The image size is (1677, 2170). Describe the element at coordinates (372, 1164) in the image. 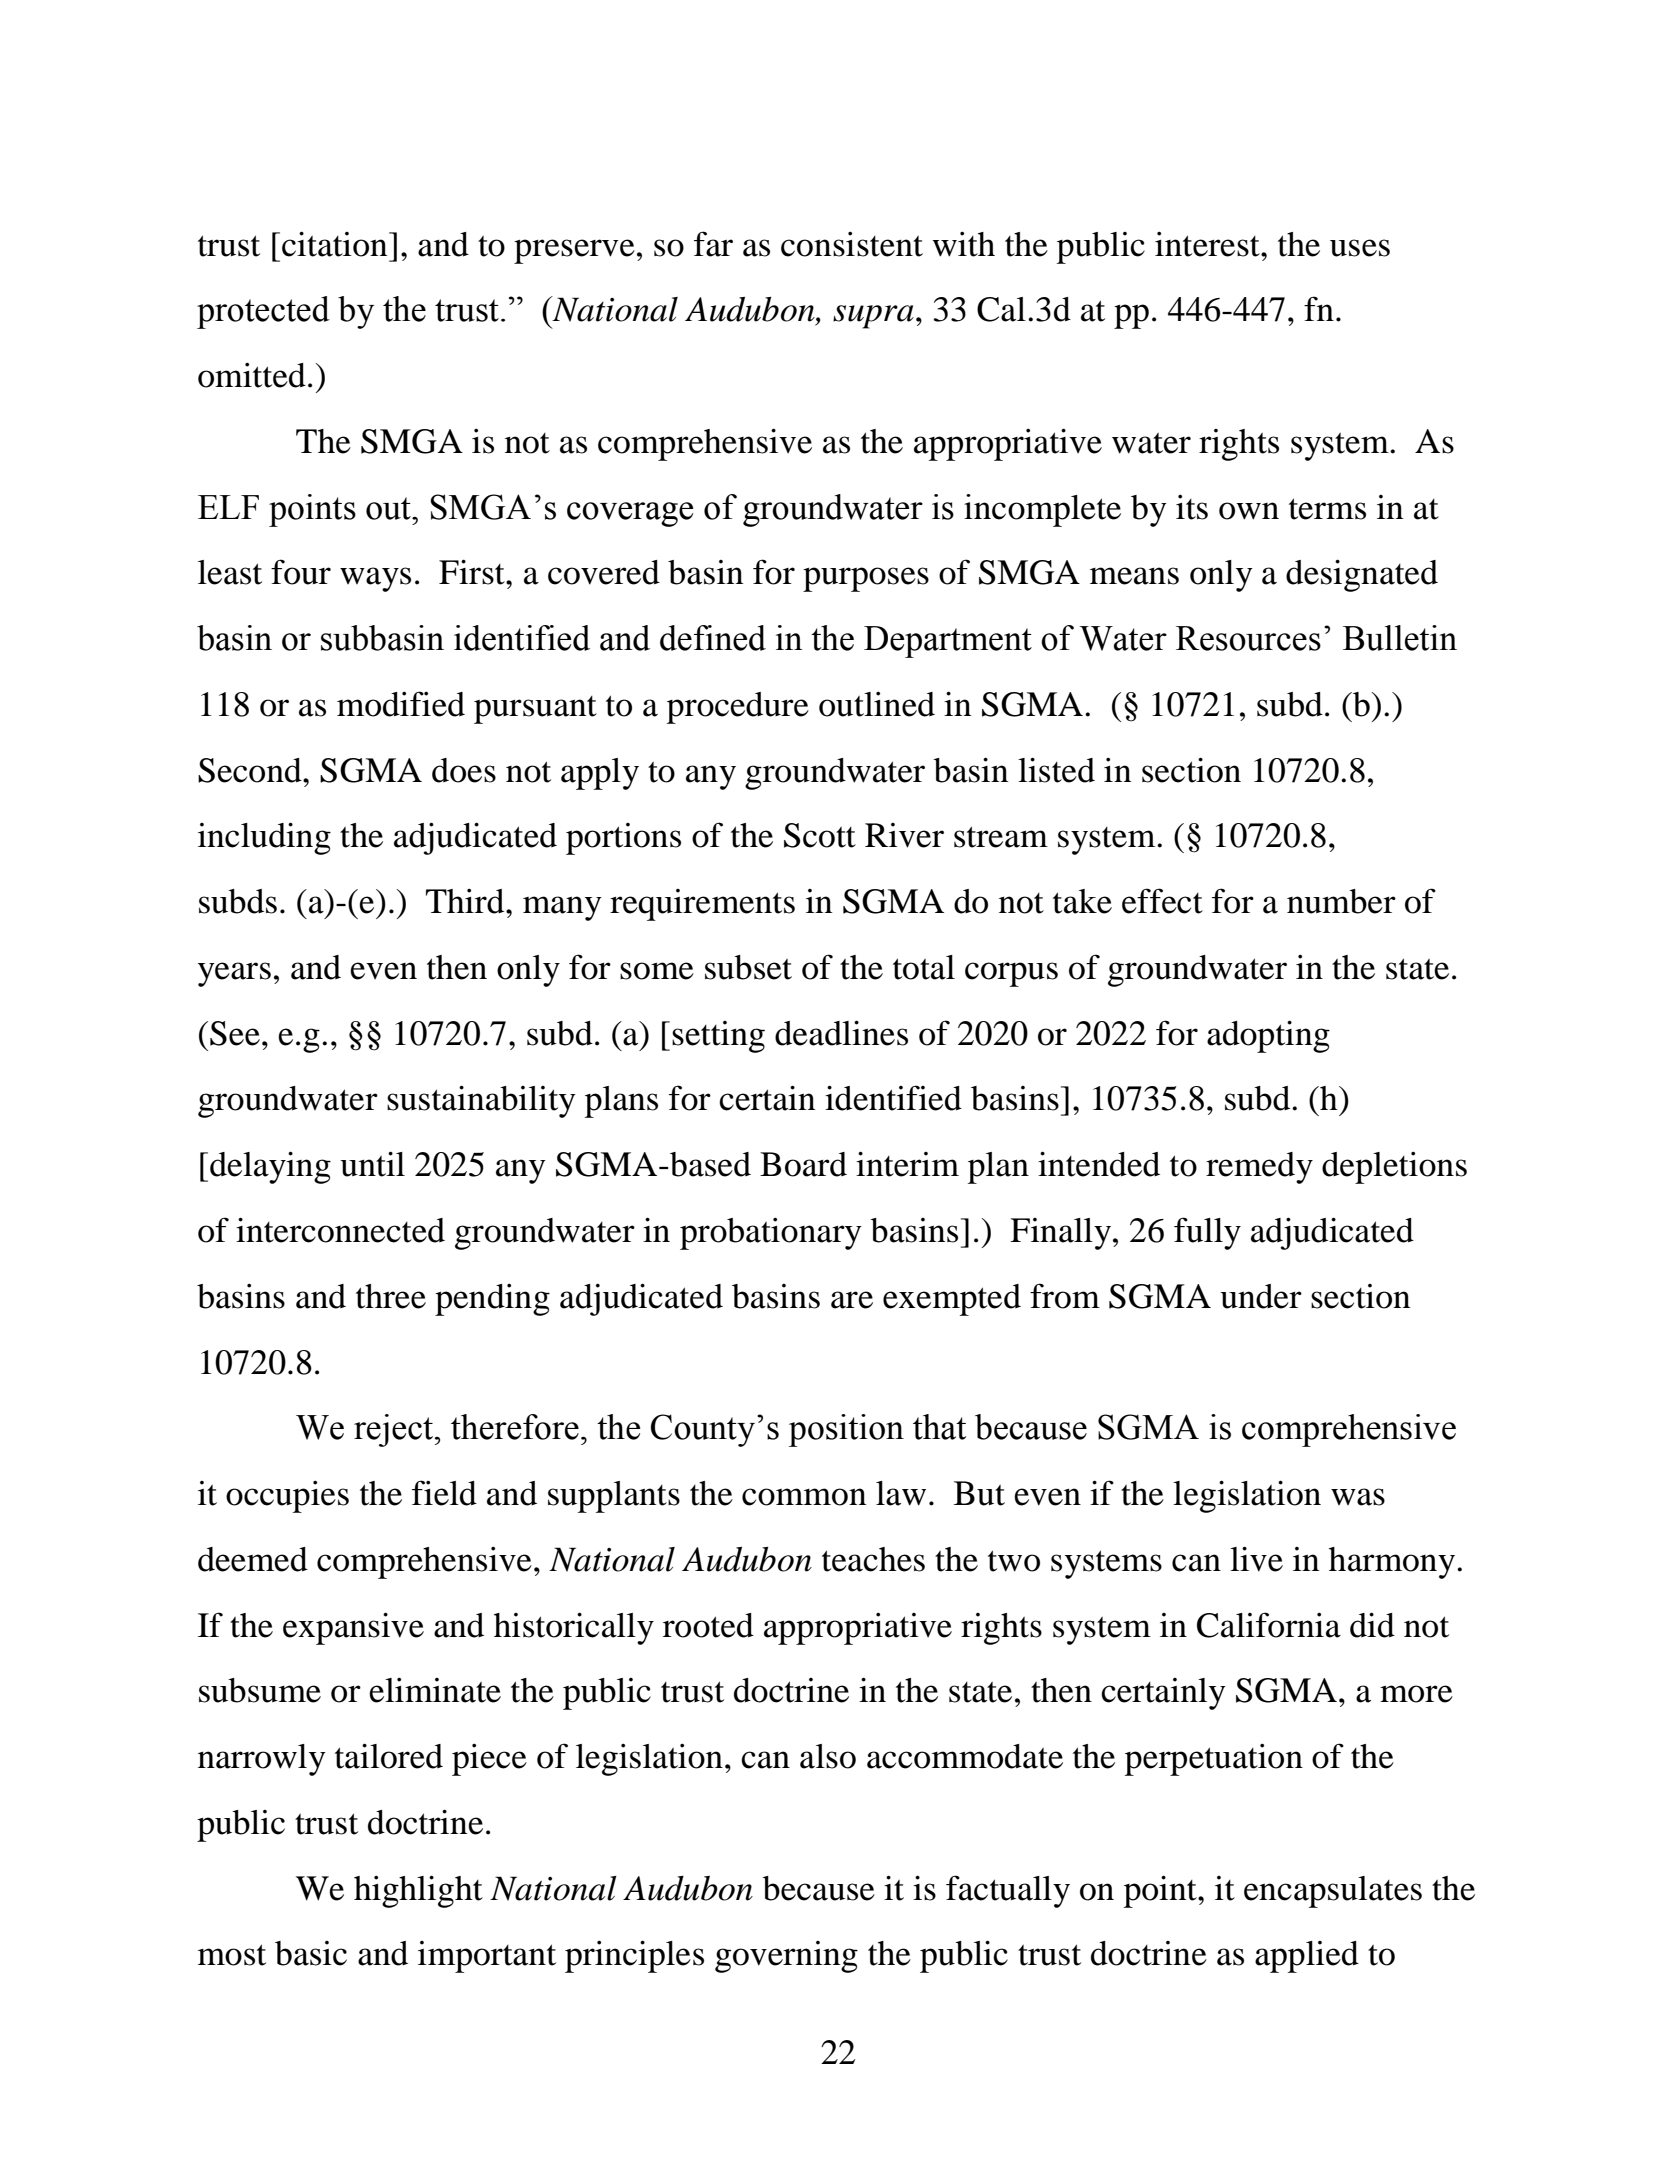

I see `until` at that location.
